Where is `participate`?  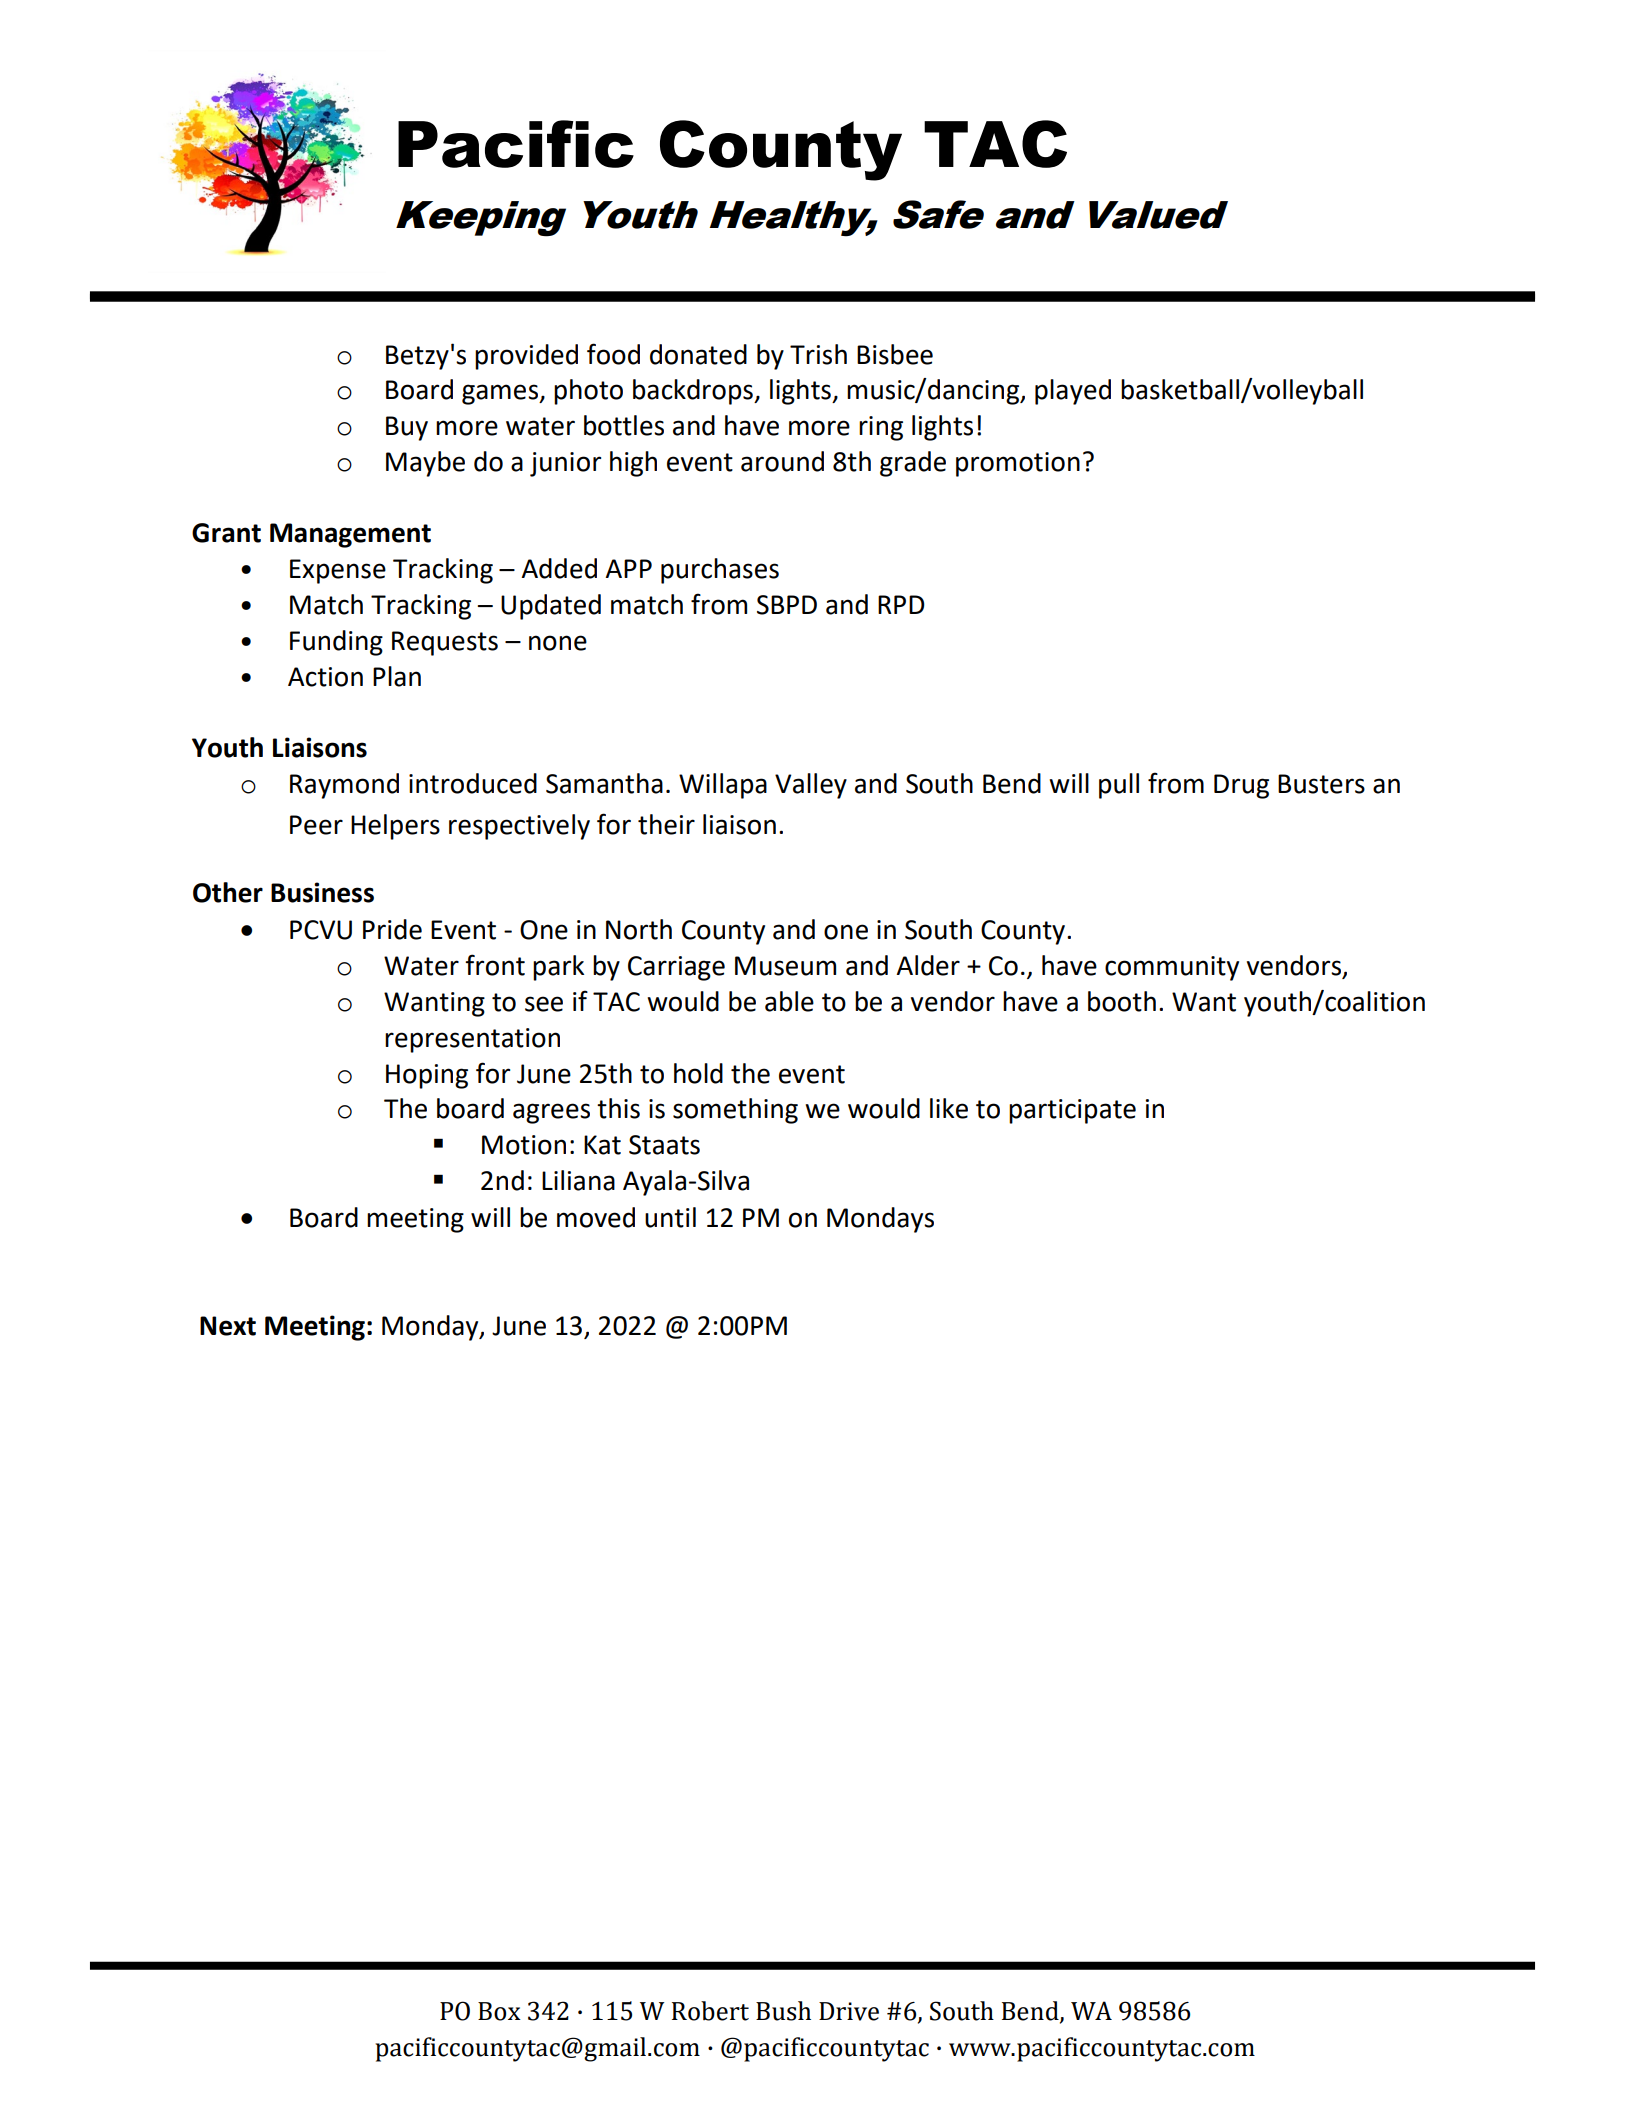
participate is located at coordinates (1072, 1111).
